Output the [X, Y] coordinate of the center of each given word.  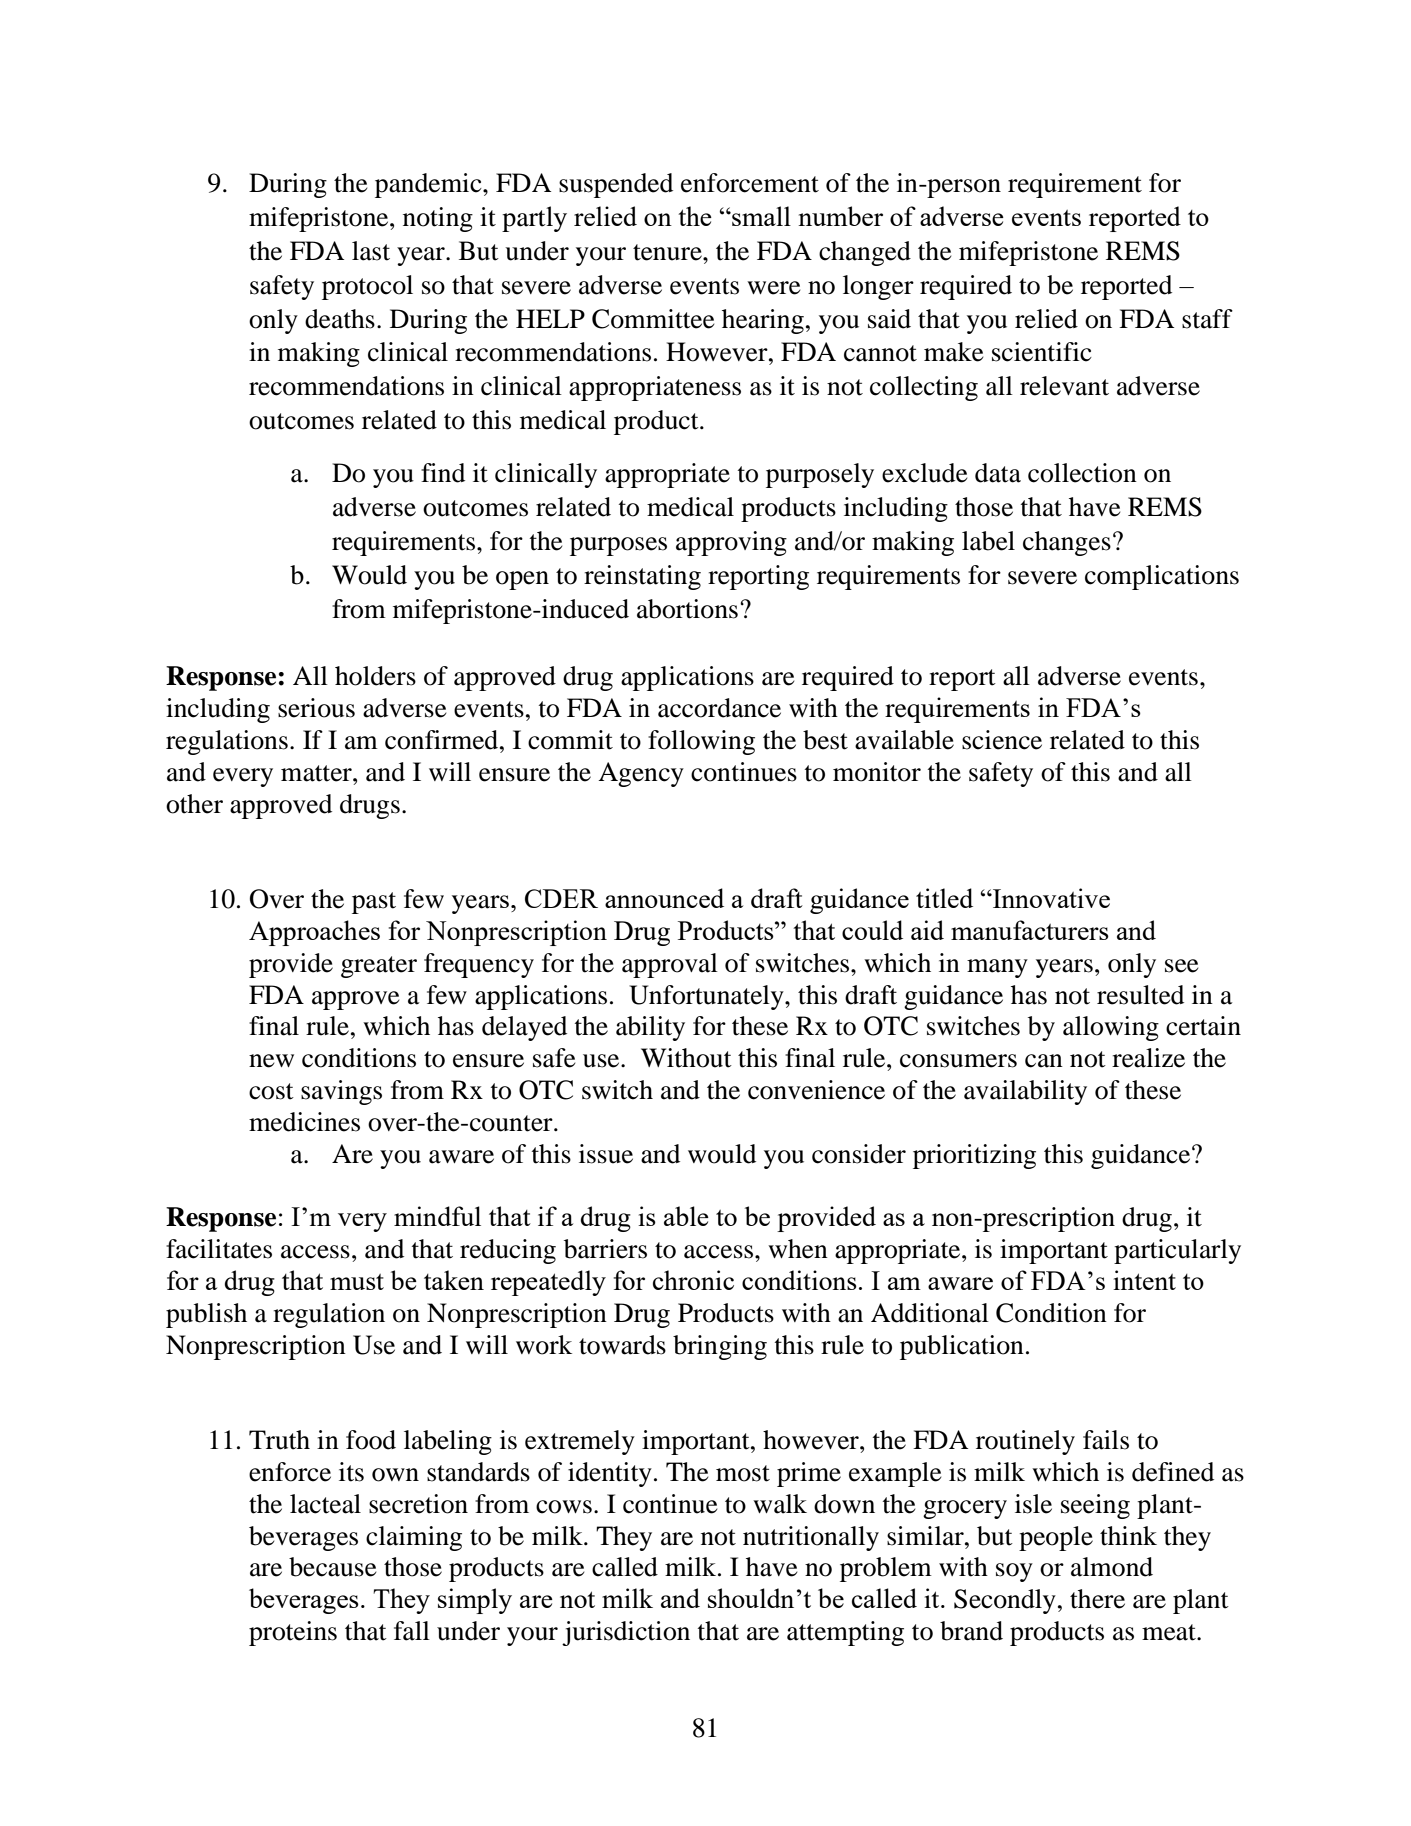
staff [1207, 319]
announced [664, 898]
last [371, 251]
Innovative [1050, 898]
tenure [668, 252]
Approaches [314, 933]
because [332, 1567]
